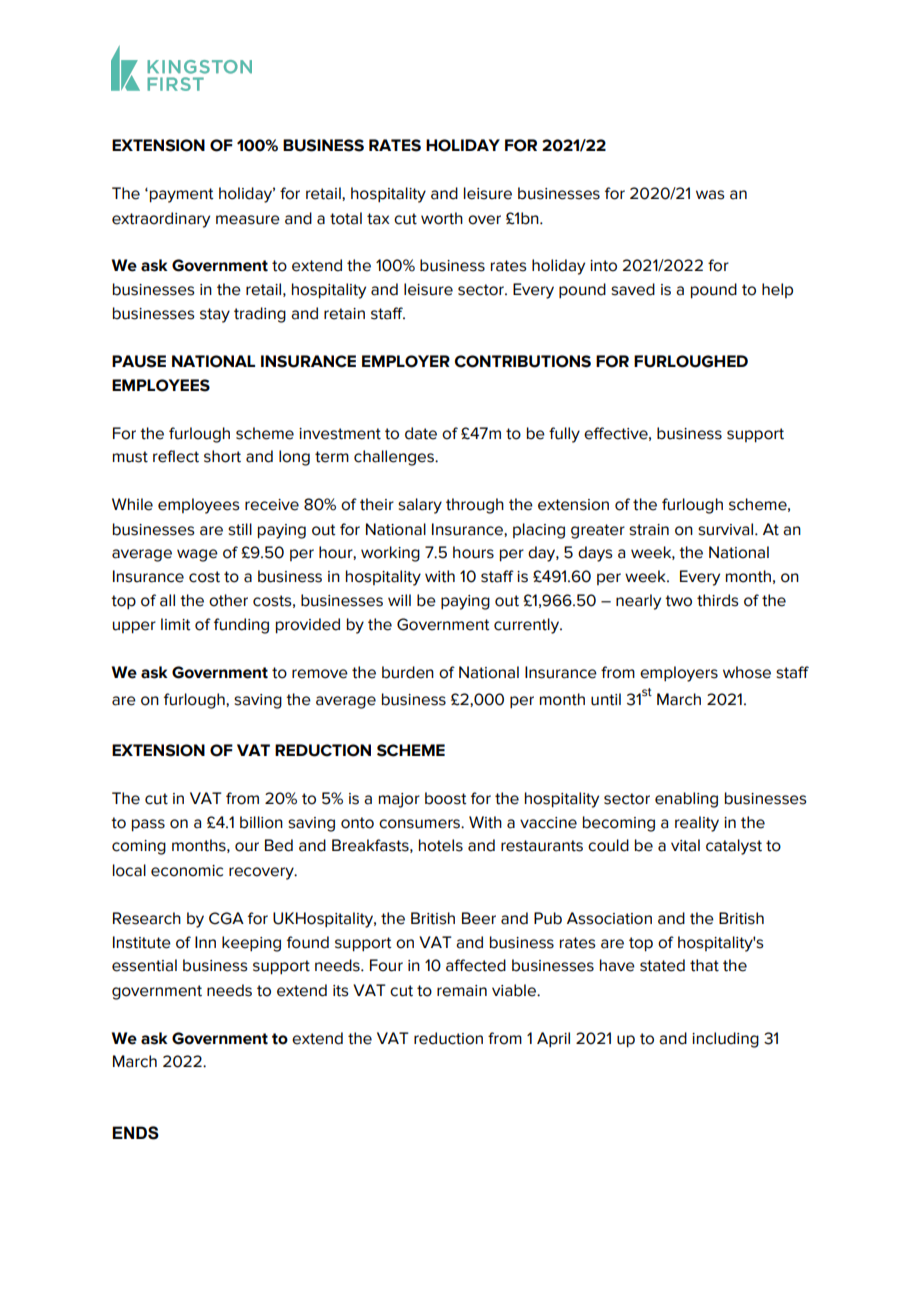  What do you see at coordinates (553, 1040) in the page?
I see `April` at bounding box center [553, 1040].
